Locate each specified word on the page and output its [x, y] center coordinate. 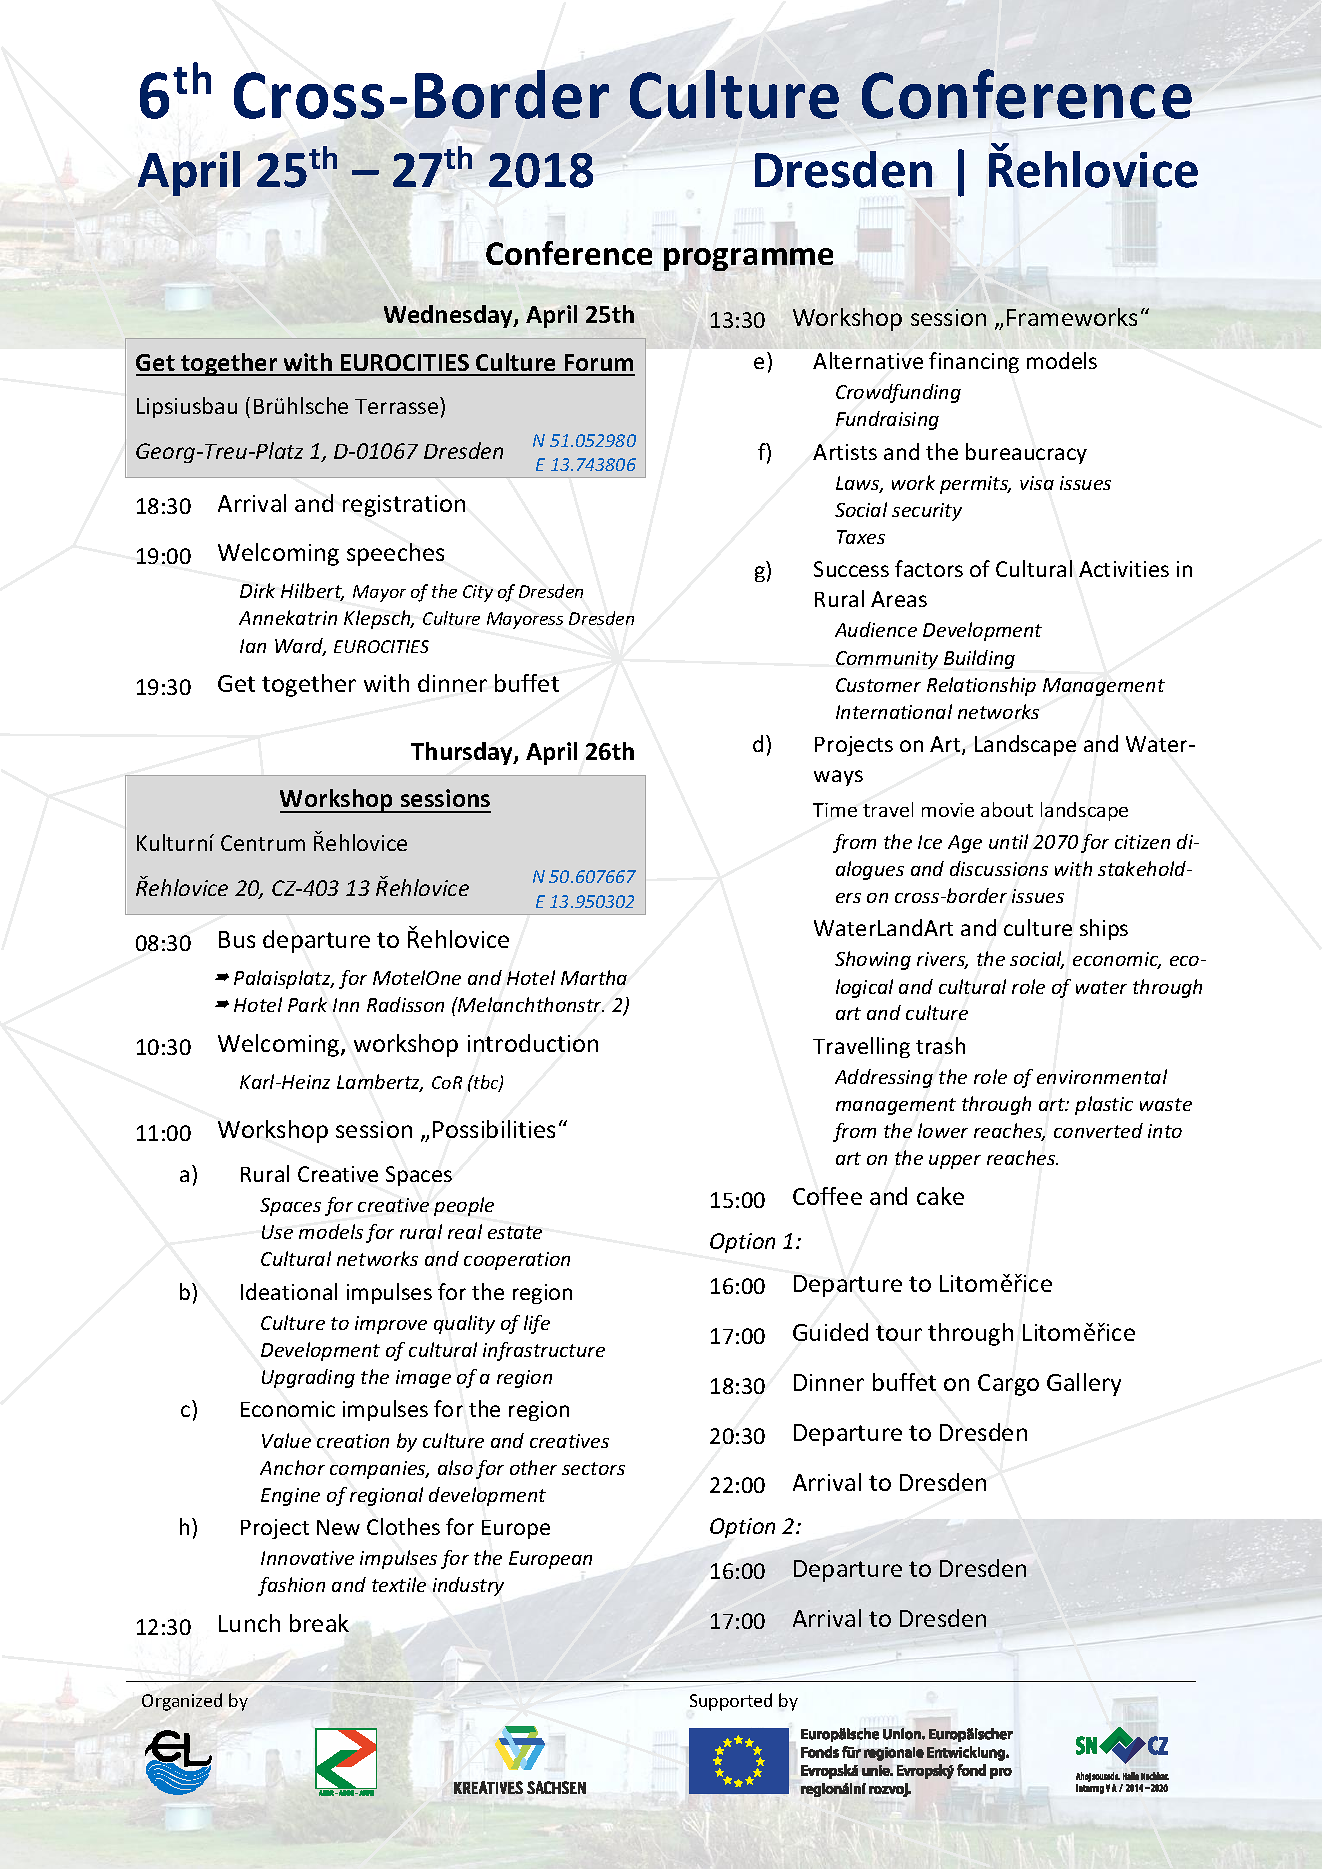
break [319, 1623]
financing [974, 362]
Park [307, 1004]
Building [979, 659]
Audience [876, 629]
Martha [594, 977]
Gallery [1084, 1384]
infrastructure [544, 1351]
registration [404, 506]
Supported [731, 1702]
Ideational [289, 1291]
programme [748, 259]
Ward [300, 647]
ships [1104, 929]
